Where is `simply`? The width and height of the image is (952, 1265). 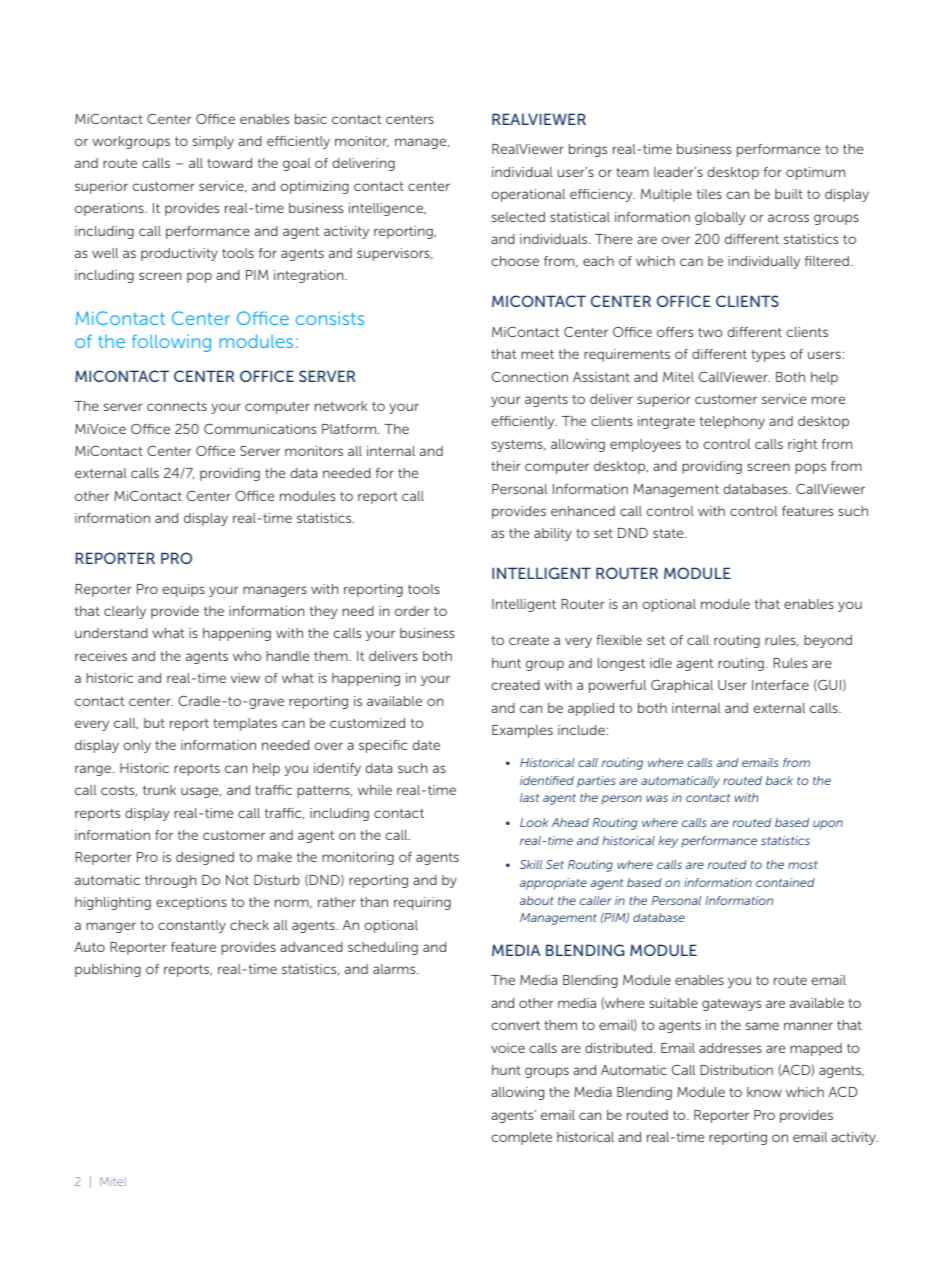 simply is located at coordinates (213, 142).
